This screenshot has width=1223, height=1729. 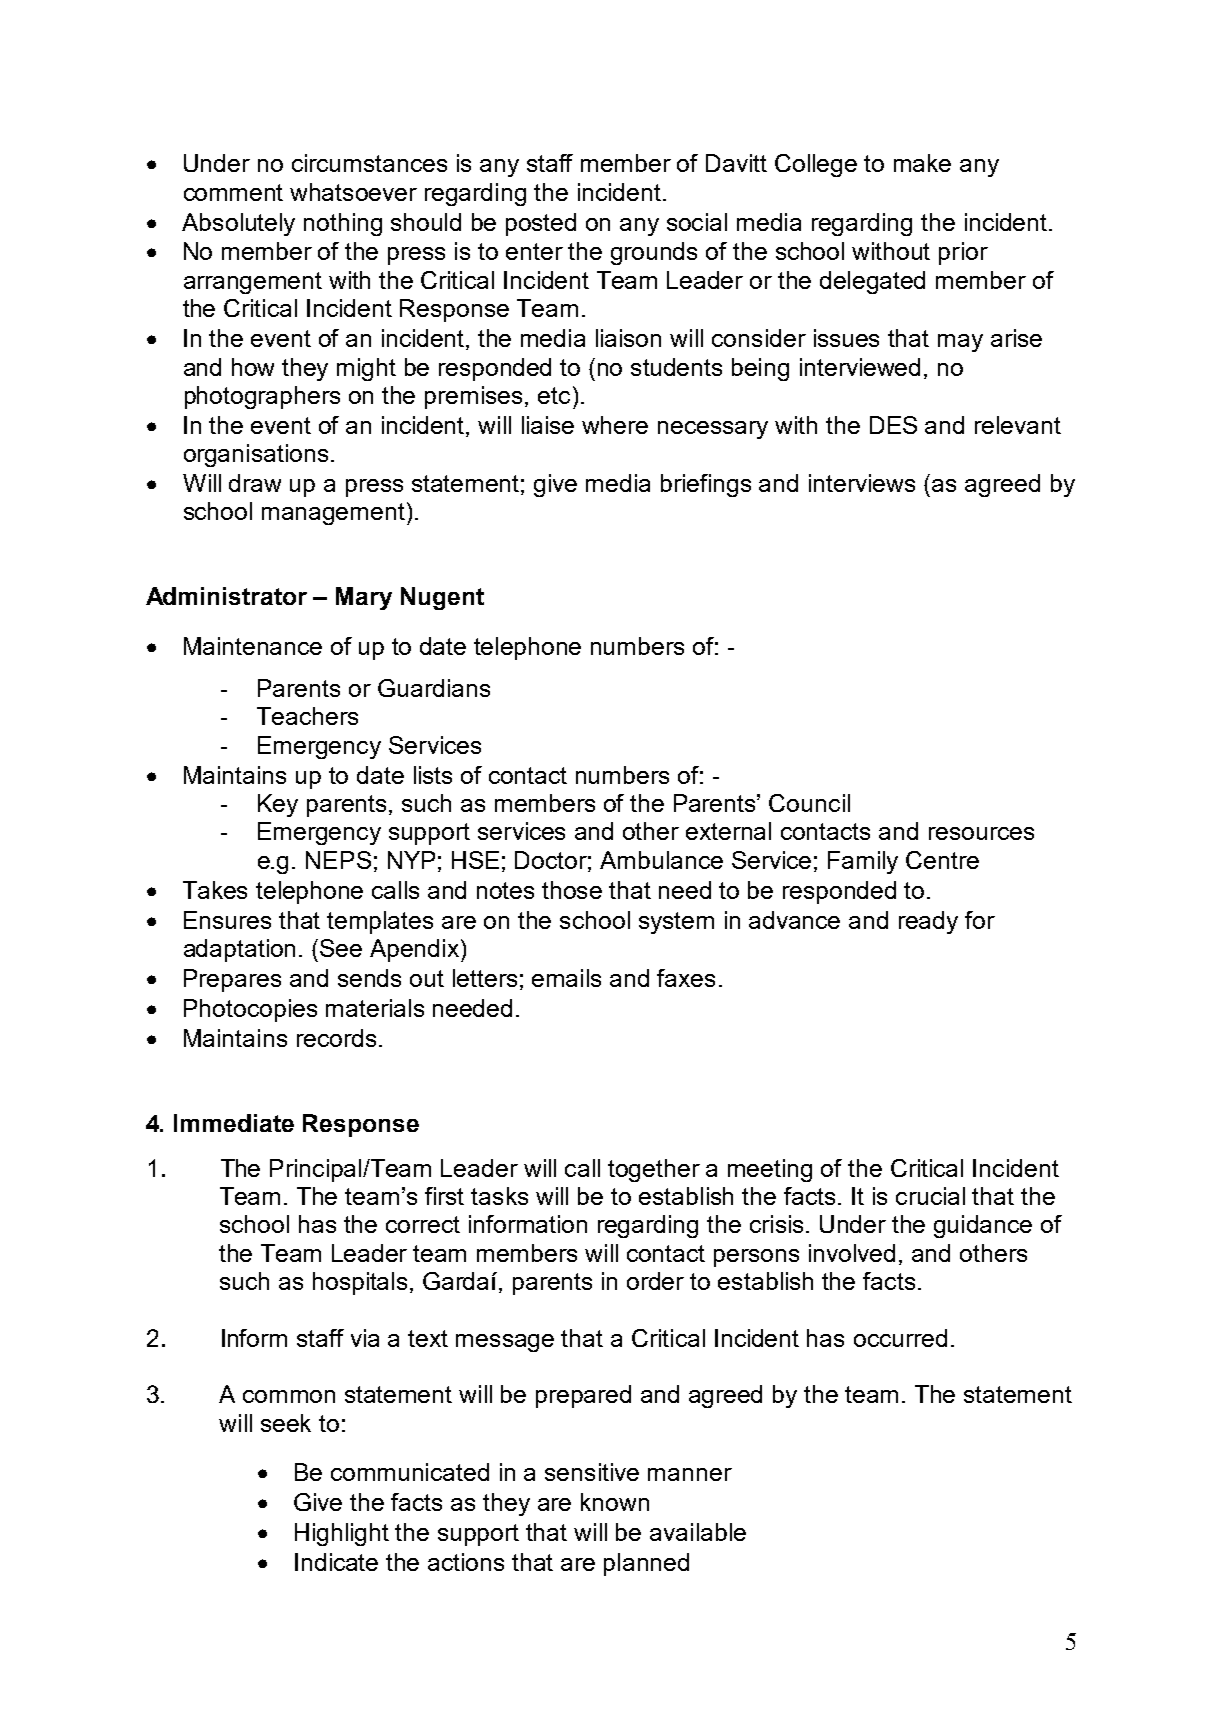 What do you see at coordinates (253, 646) in the screenshot?
I see `Maintenance` at bounding box center [253, 646].
